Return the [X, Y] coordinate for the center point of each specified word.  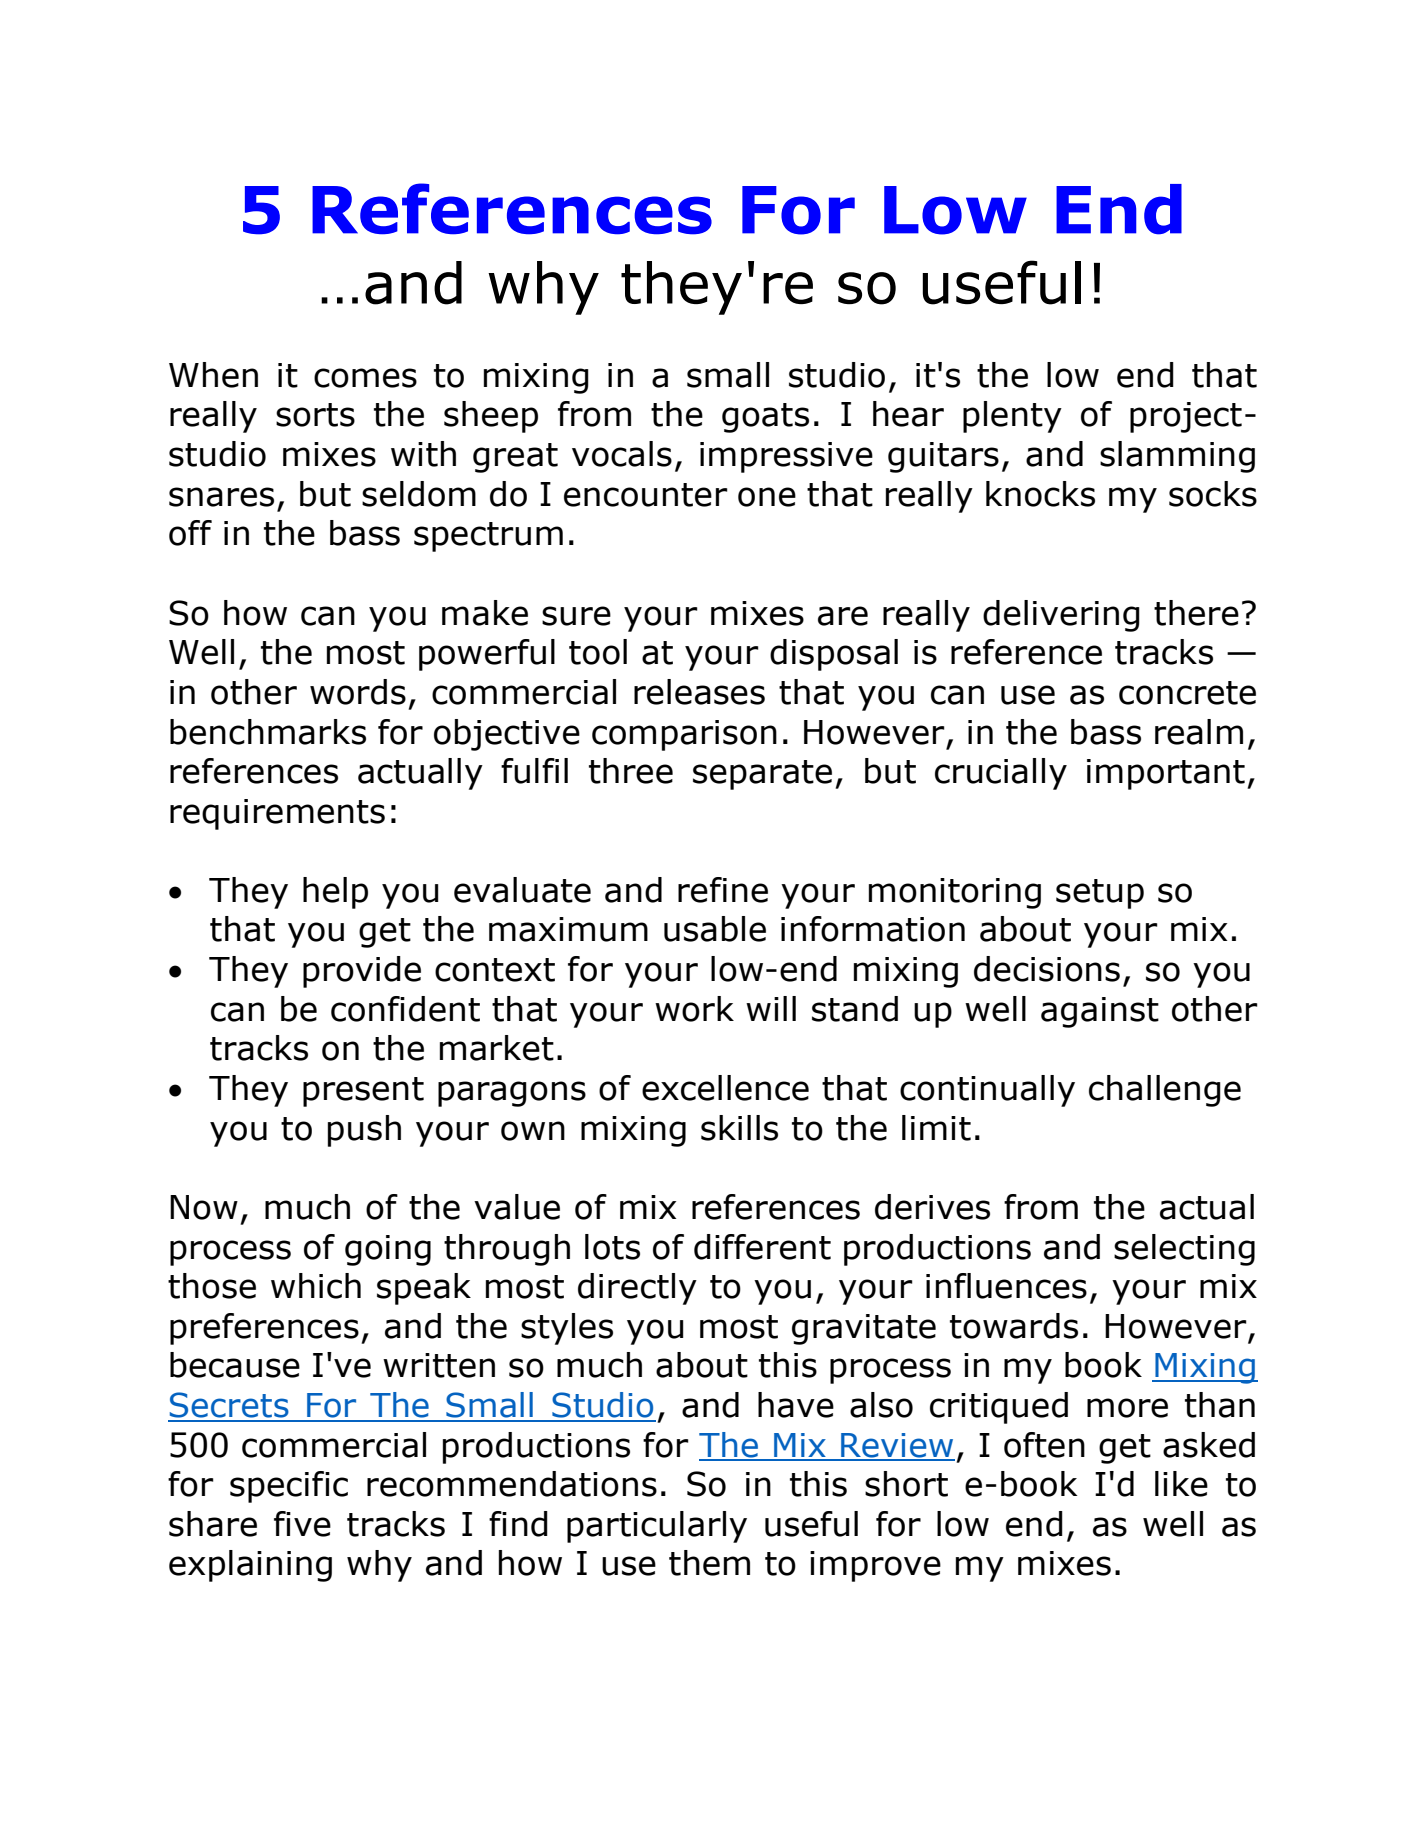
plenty [1012, 417]
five [302, 1524]
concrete [1187, 693]
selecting [1184, 1250]
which [316, 1286]
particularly [657, 1527]
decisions [1047, 969]
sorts [315, 415]
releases [699, 692]
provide [362, 972]
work [694, 1009]
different [762, 1247]
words [358, 692]
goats [765, 418]
